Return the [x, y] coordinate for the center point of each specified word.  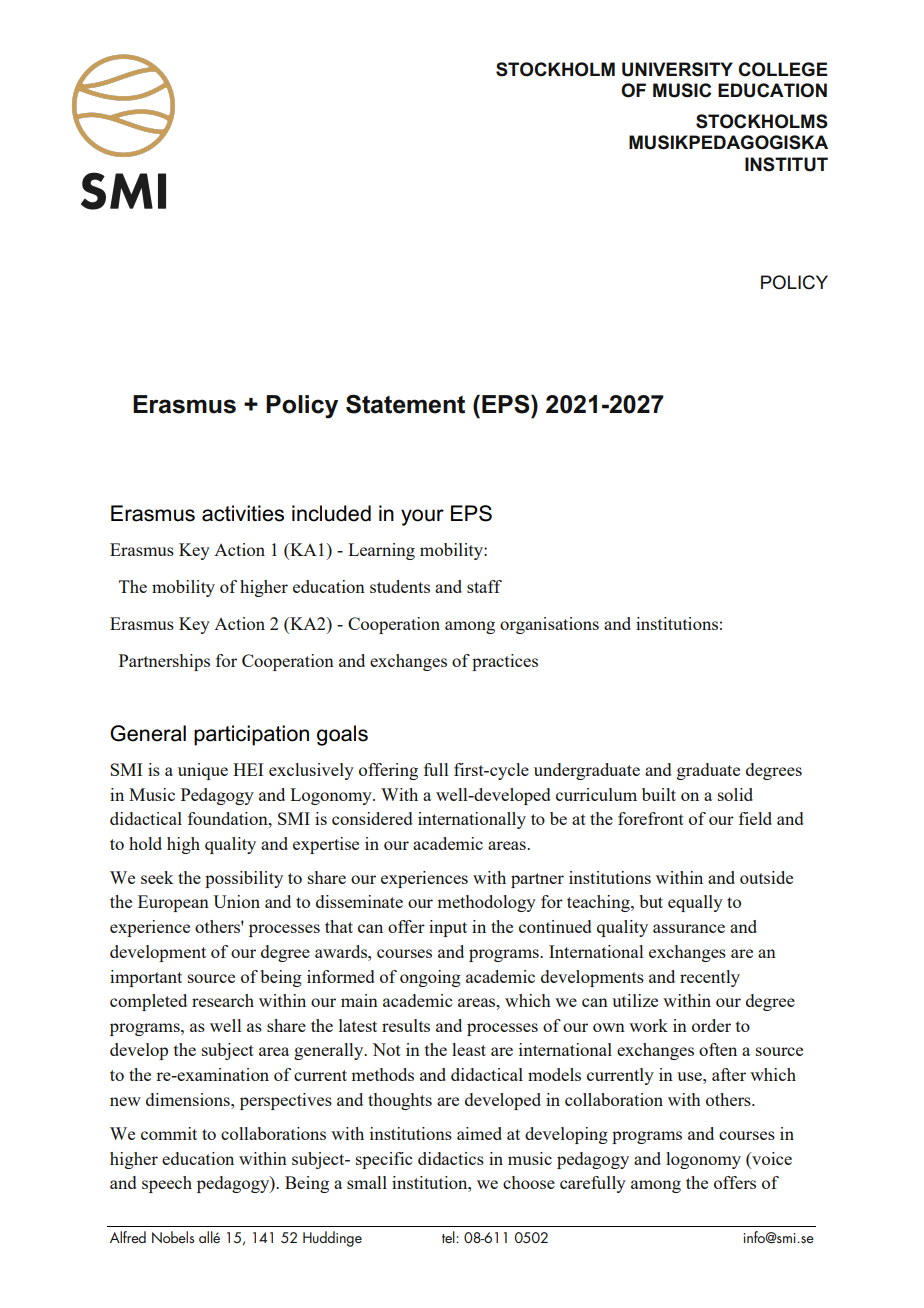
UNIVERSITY [677, 69]
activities [243, 513]
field [755, 818]
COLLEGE [783, 69]
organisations [549, 625]
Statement [405, 404]
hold [145, 843]
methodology [486, 903]
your [422, 517]
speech [167, 1184]
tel [449, 1237]
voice [771, 1158]
